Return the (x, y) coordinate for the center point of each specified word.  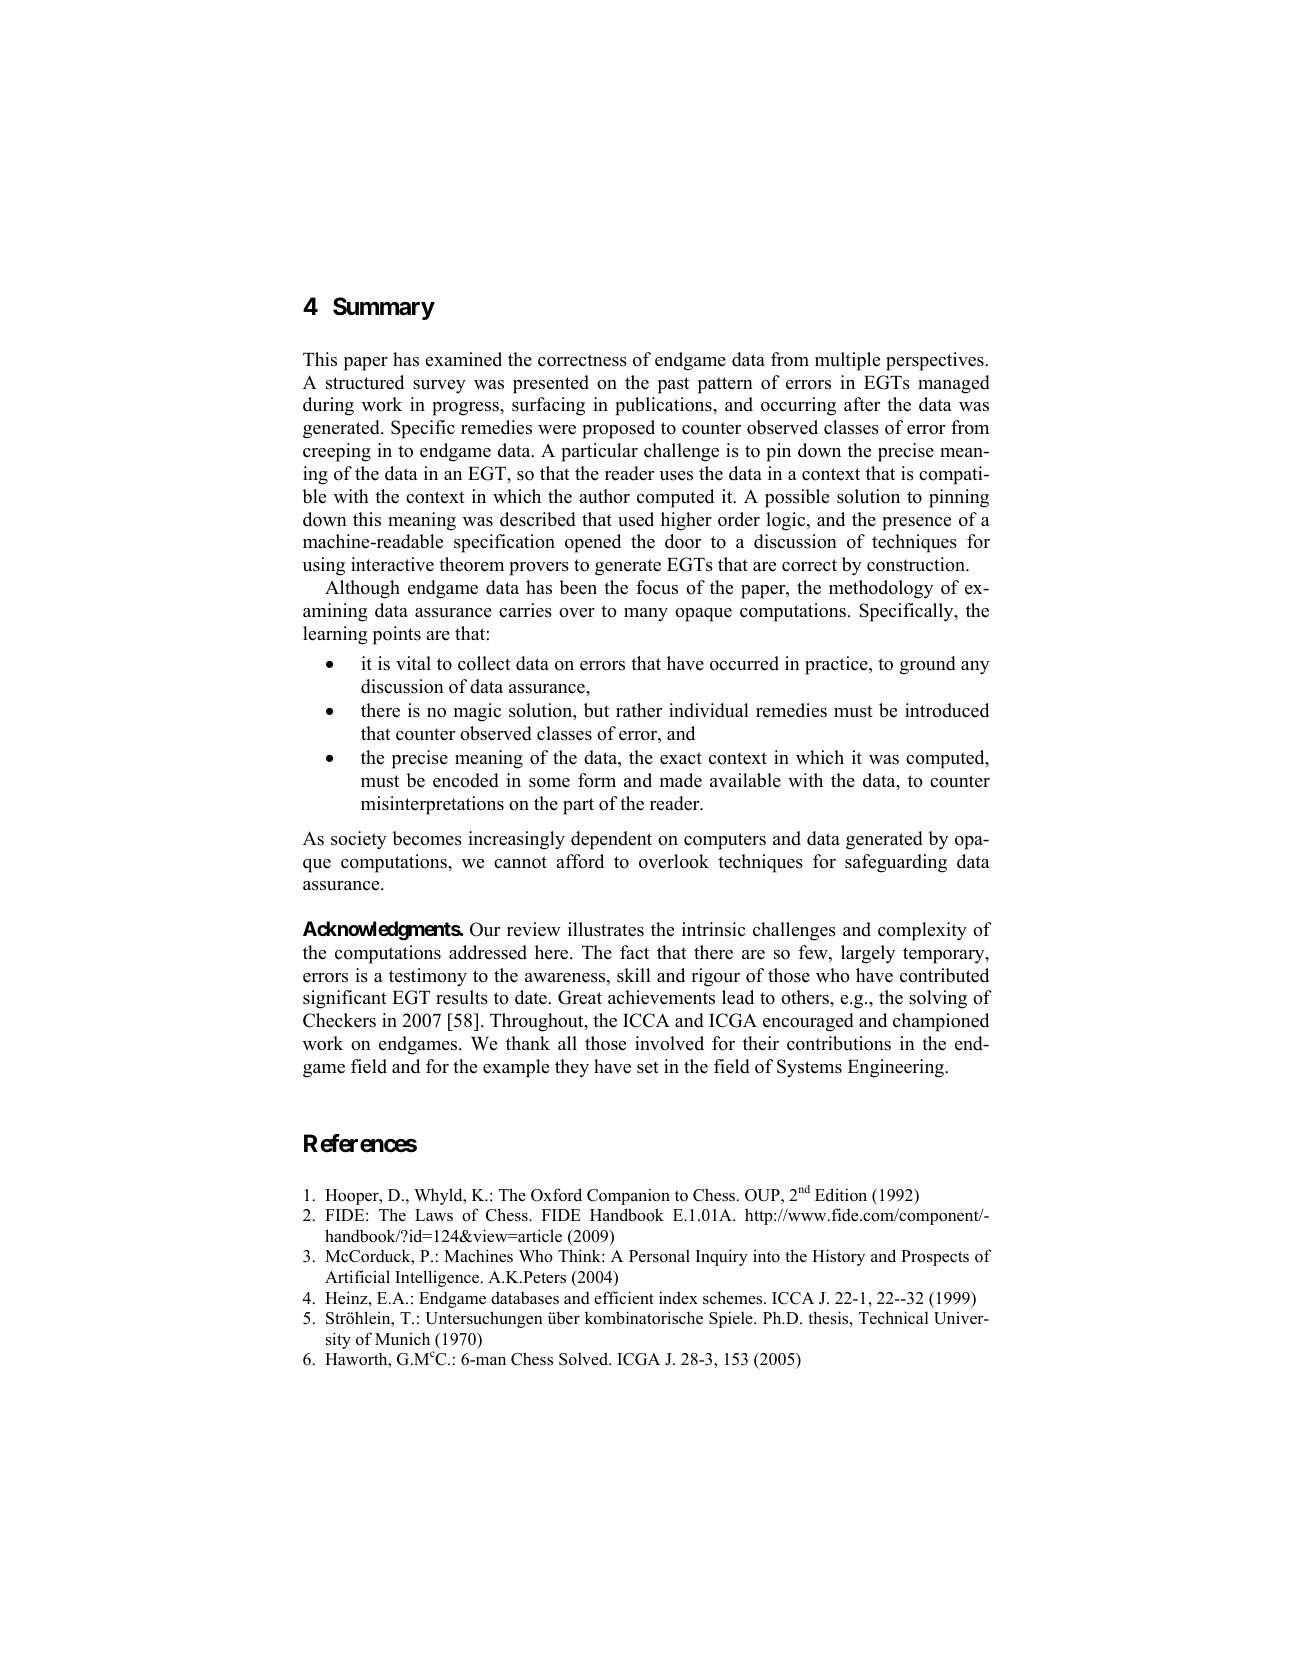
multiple (847, 361)
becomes (427, 838)
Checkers (339, 1020)
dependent (611, 840)
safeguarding (896, 863)
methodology (881, 589)
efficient (624, 1297)
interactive (392, 564)
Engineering (897, 1068)
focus (657, 587)
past (673, 385)
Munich (402, 1339)
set (648, 1067)
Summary (384, 308)
